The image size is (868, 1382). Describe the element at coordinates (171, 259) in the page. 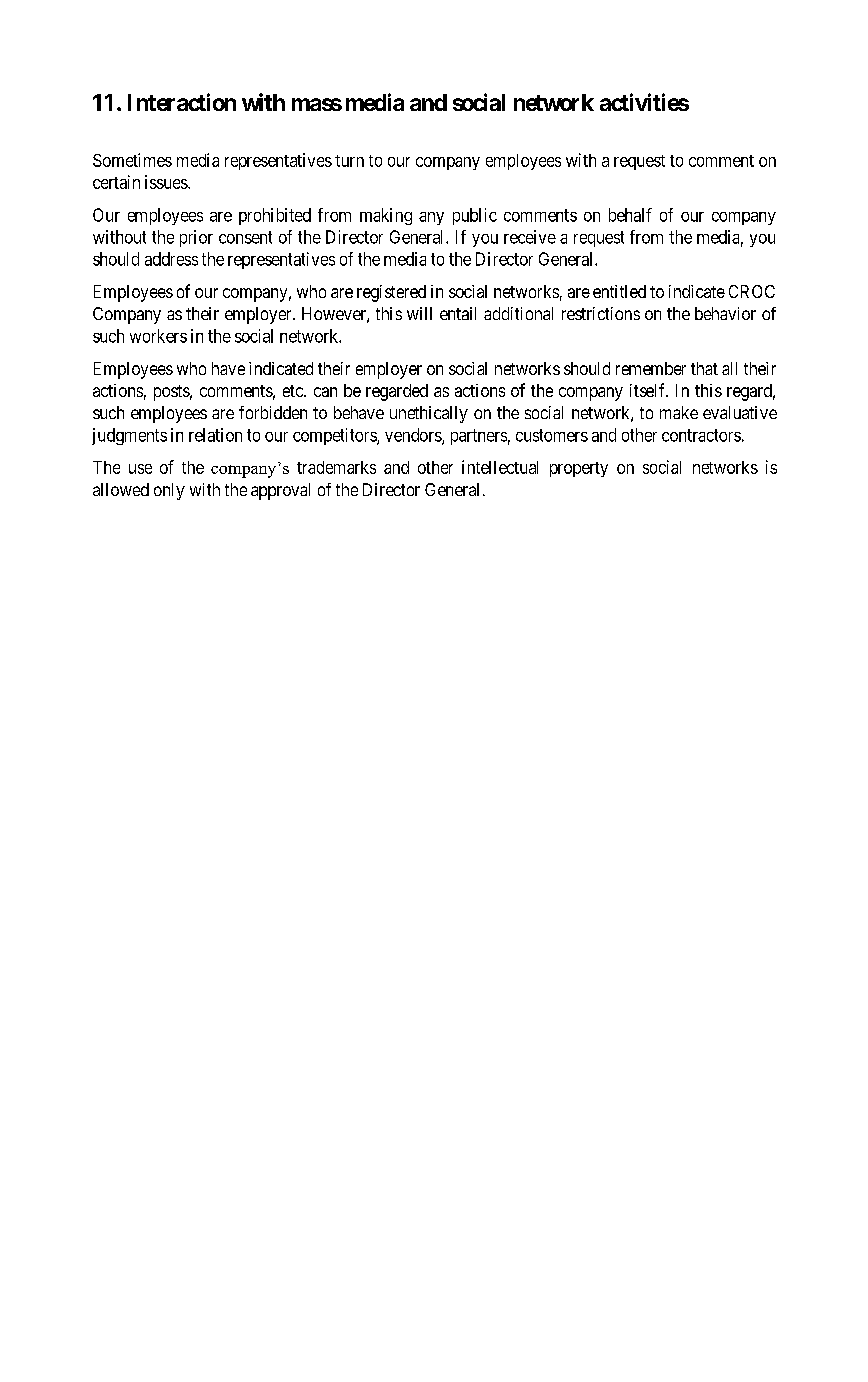

I see `address` at that location.
